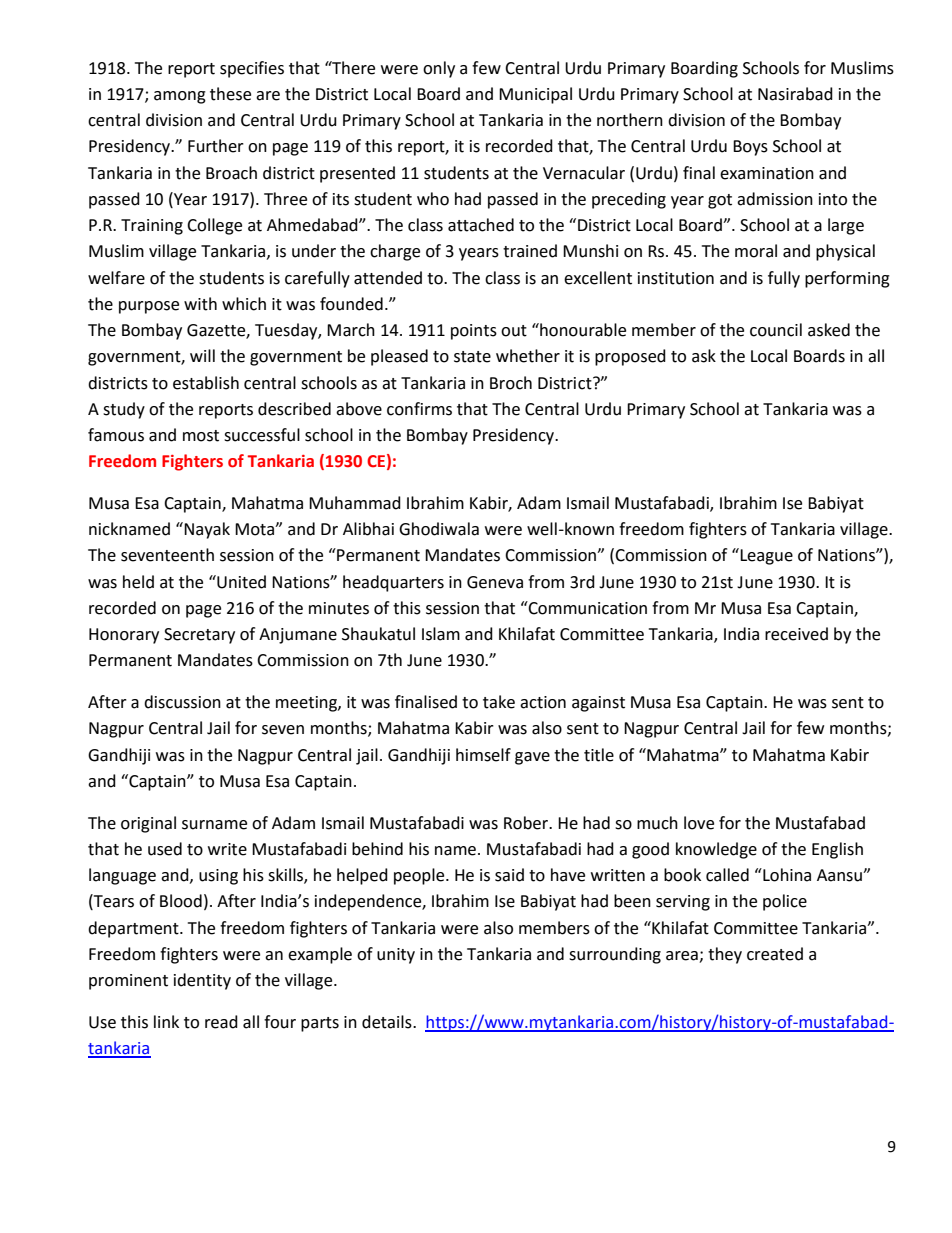 This screenshot has height=1233, width=952. What do you see at coordinates (750, 148) in the screenshot?
I see `Boys` at bounding box center [750, 148].
